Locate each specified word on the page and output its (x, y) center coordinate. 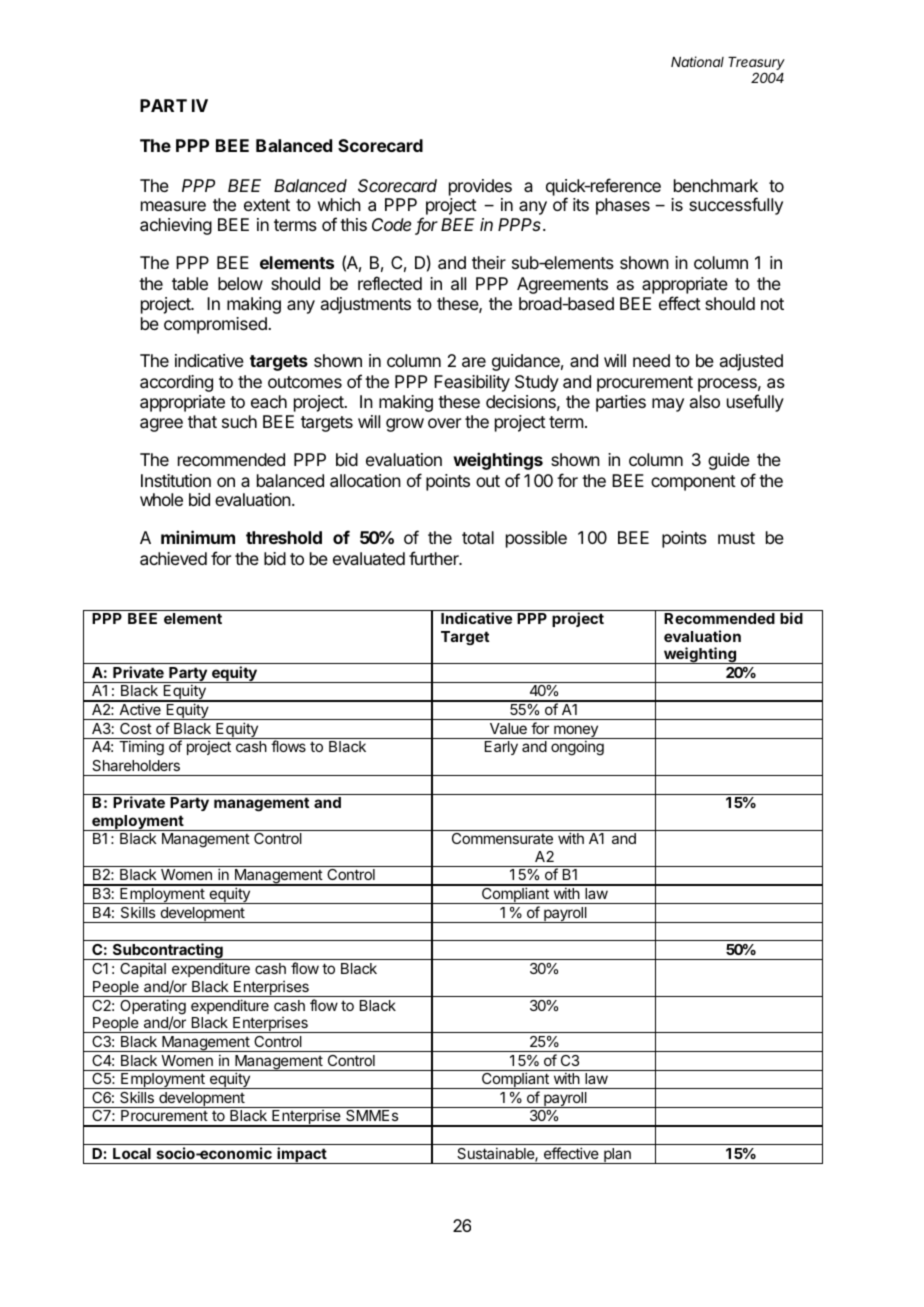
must (736, 538)
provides (480, 189)
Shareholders (136, 765)
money (576, 732)
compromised (216, 325)
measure (173, 206)
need (651, 360)
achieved (173, 558)
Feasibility (472, 383)
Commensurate (502, 838)
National (697, 61)
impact (302, 1155)
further (435, 558)
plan (617, 1156)
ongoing (577, 748)
